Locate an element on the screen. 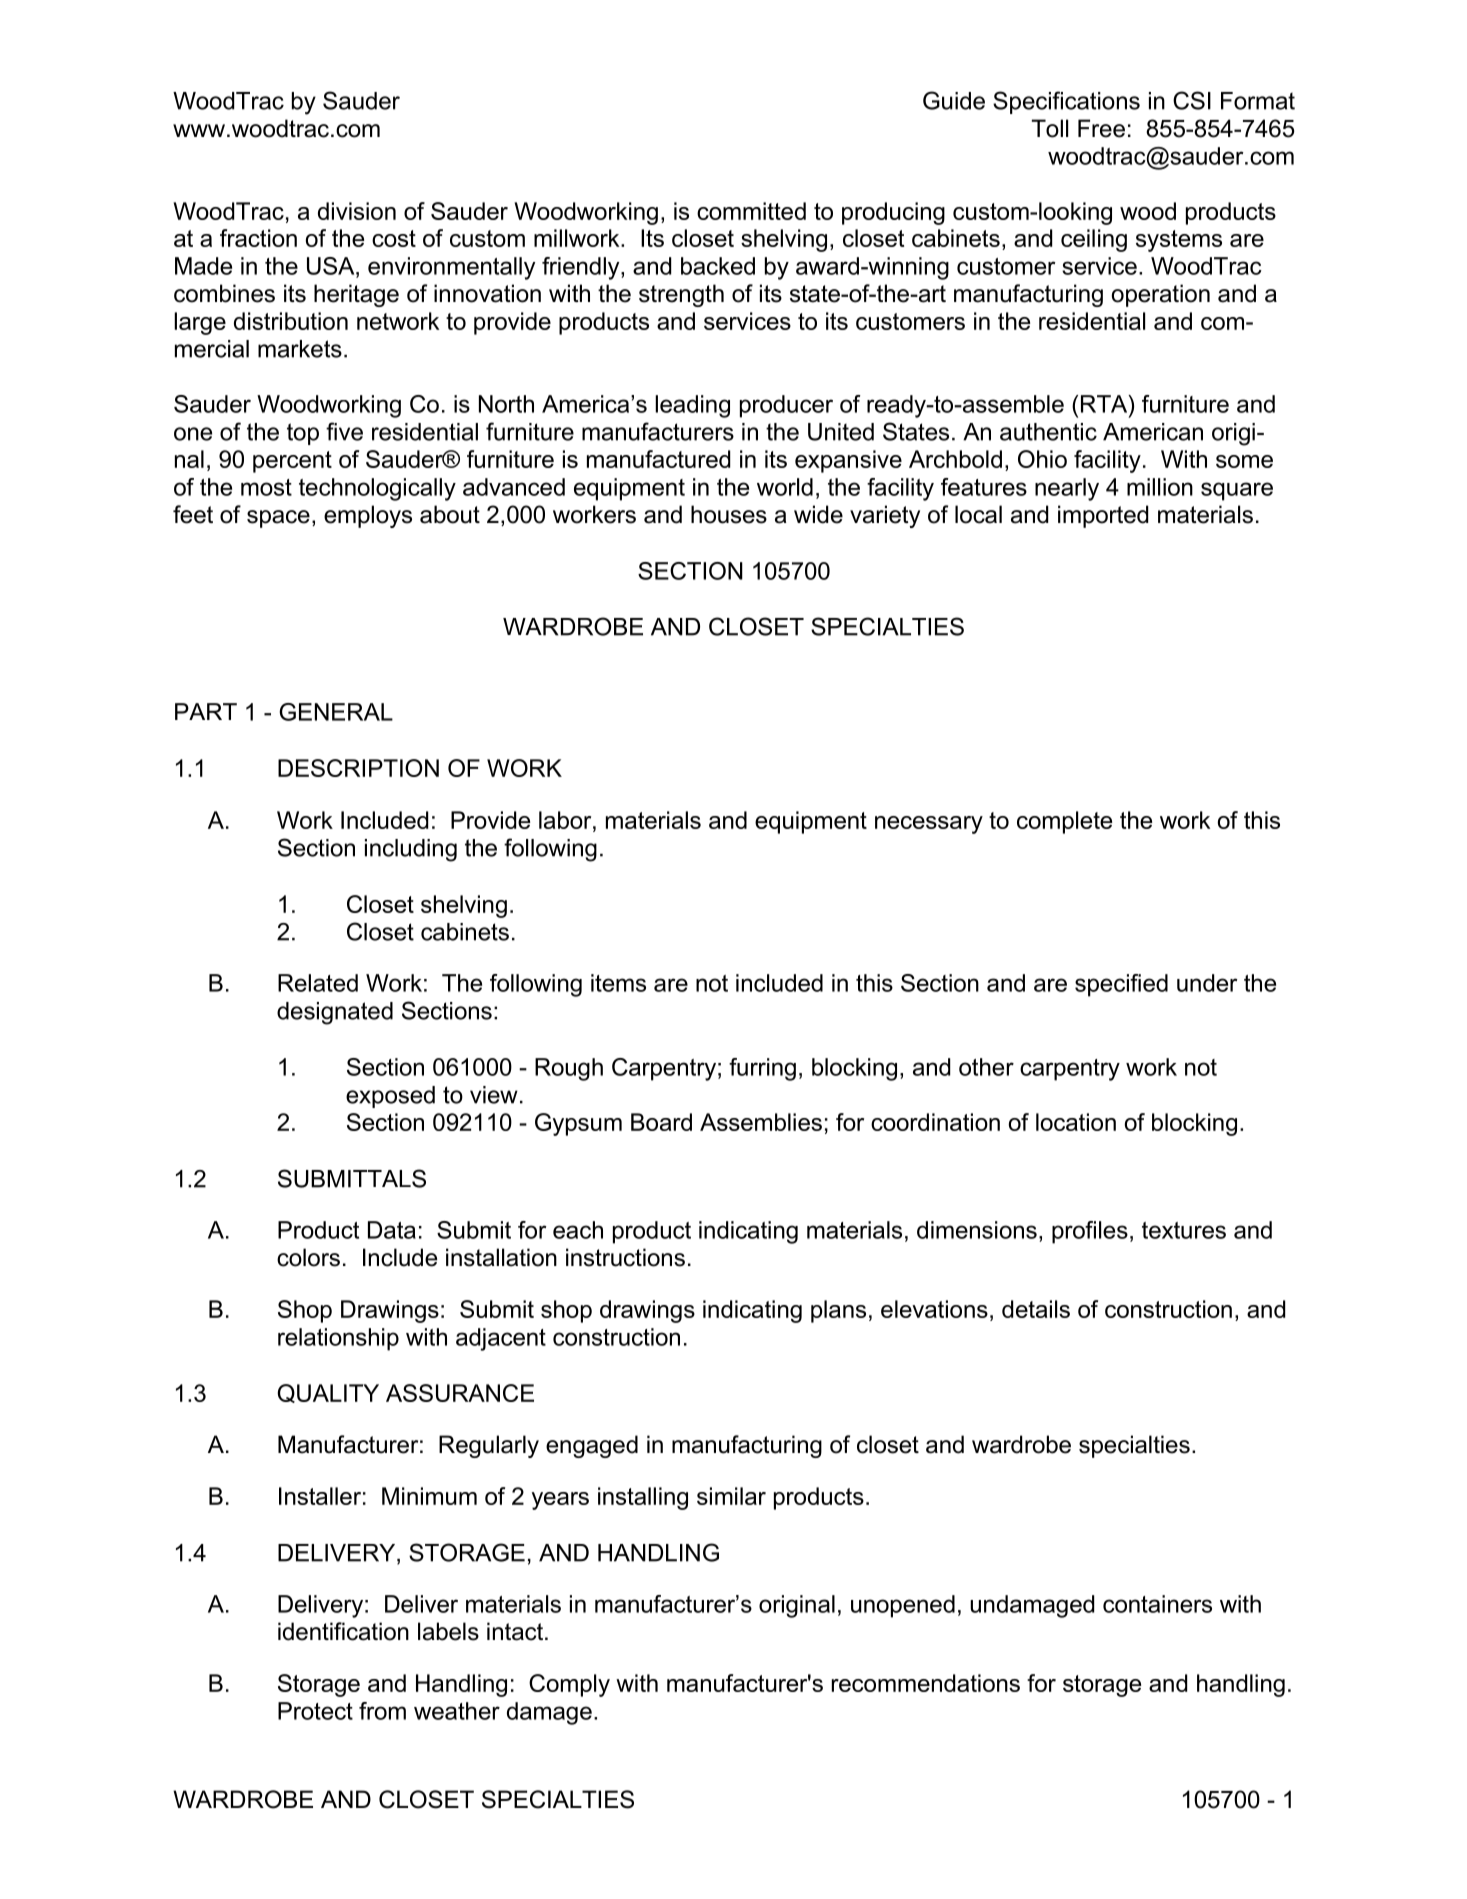 This screenshot has height=1899, width=1467. identification is located at coordinates (343, 1631).
